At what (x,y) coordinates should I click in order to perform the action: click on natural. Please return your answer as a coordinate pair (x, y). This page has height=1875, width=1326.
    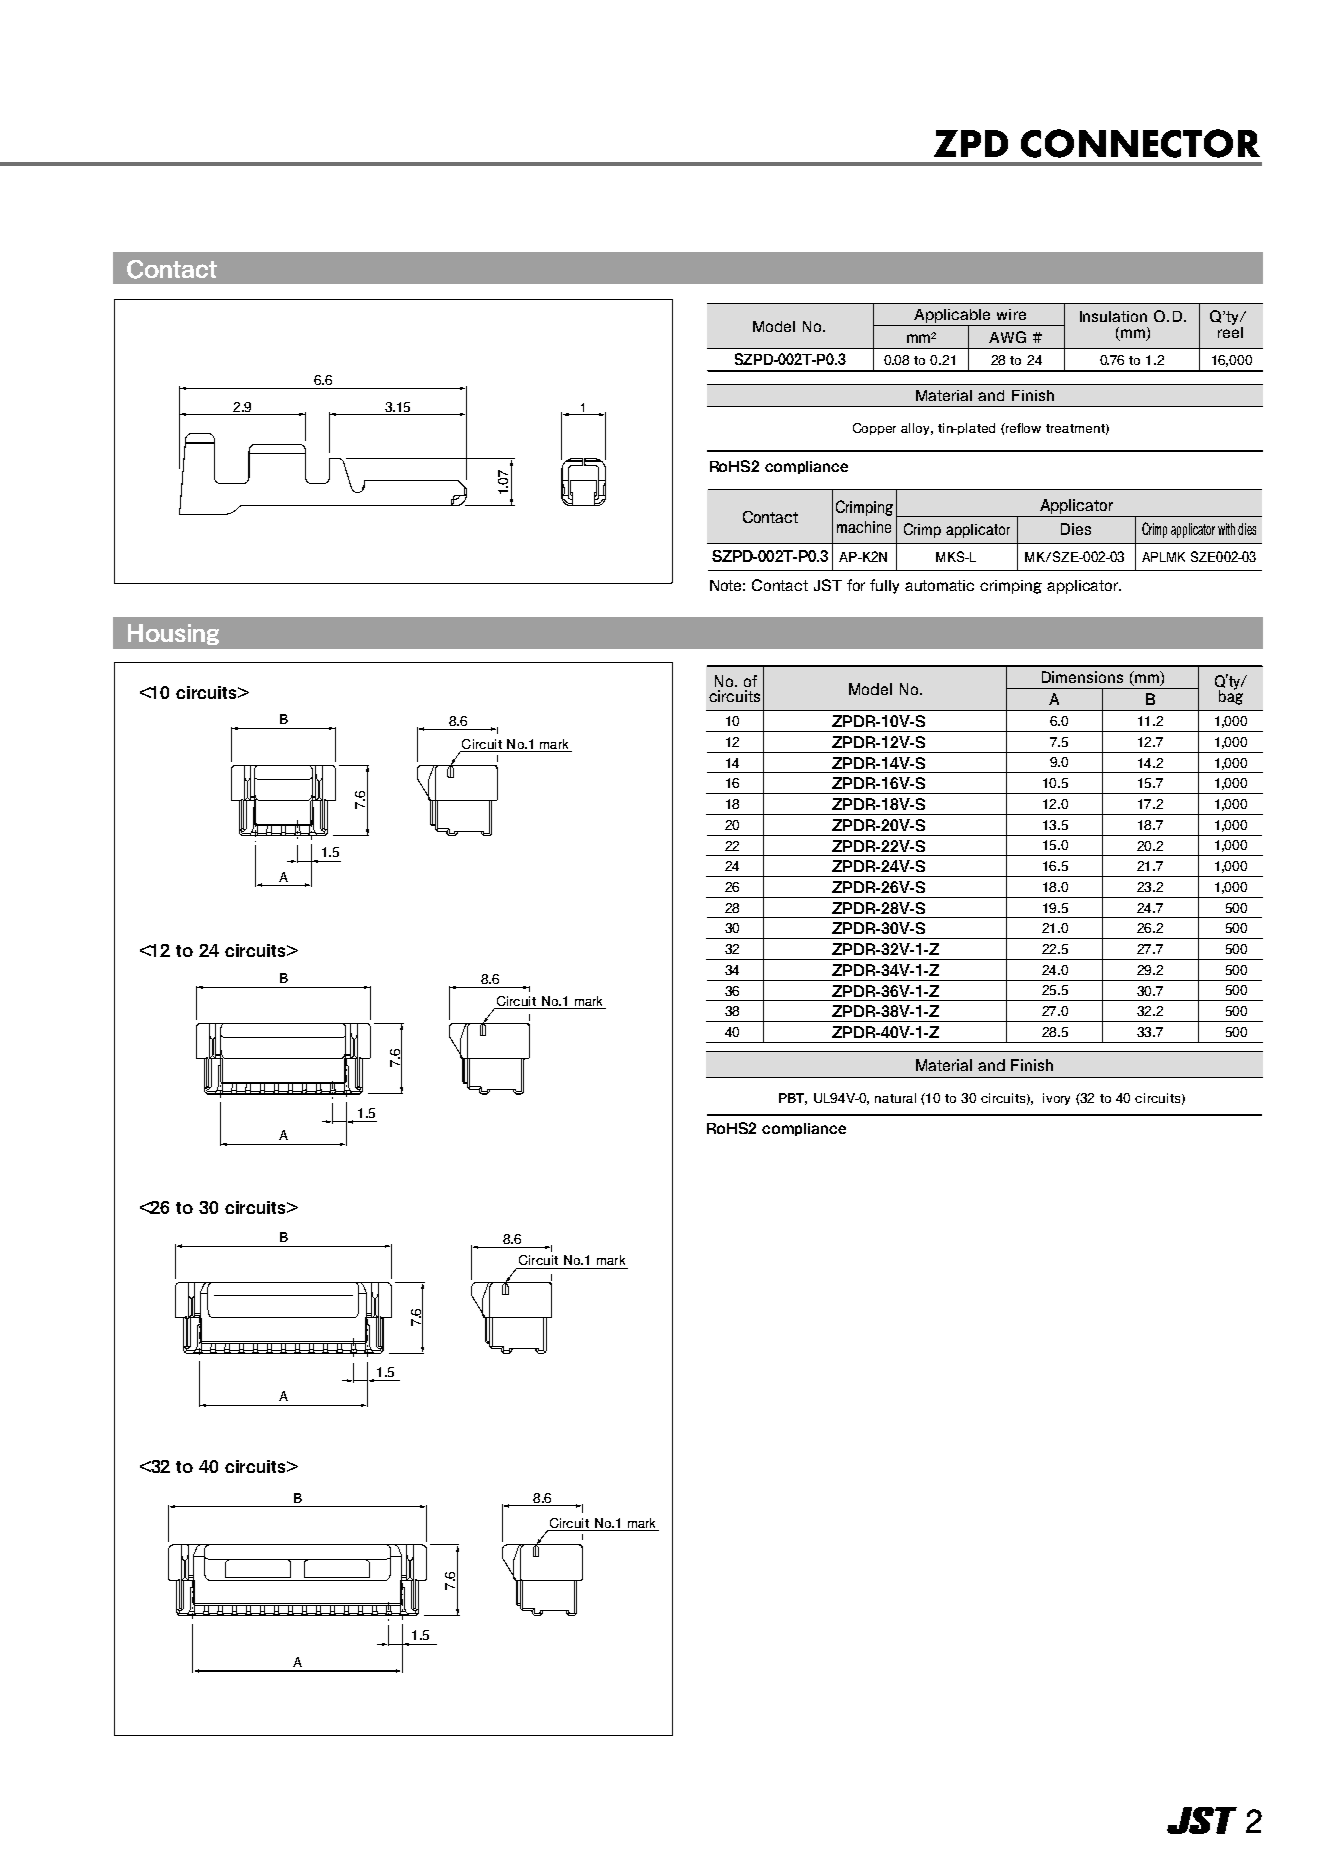
    Looking at the image, I should click on (895, 1098).
